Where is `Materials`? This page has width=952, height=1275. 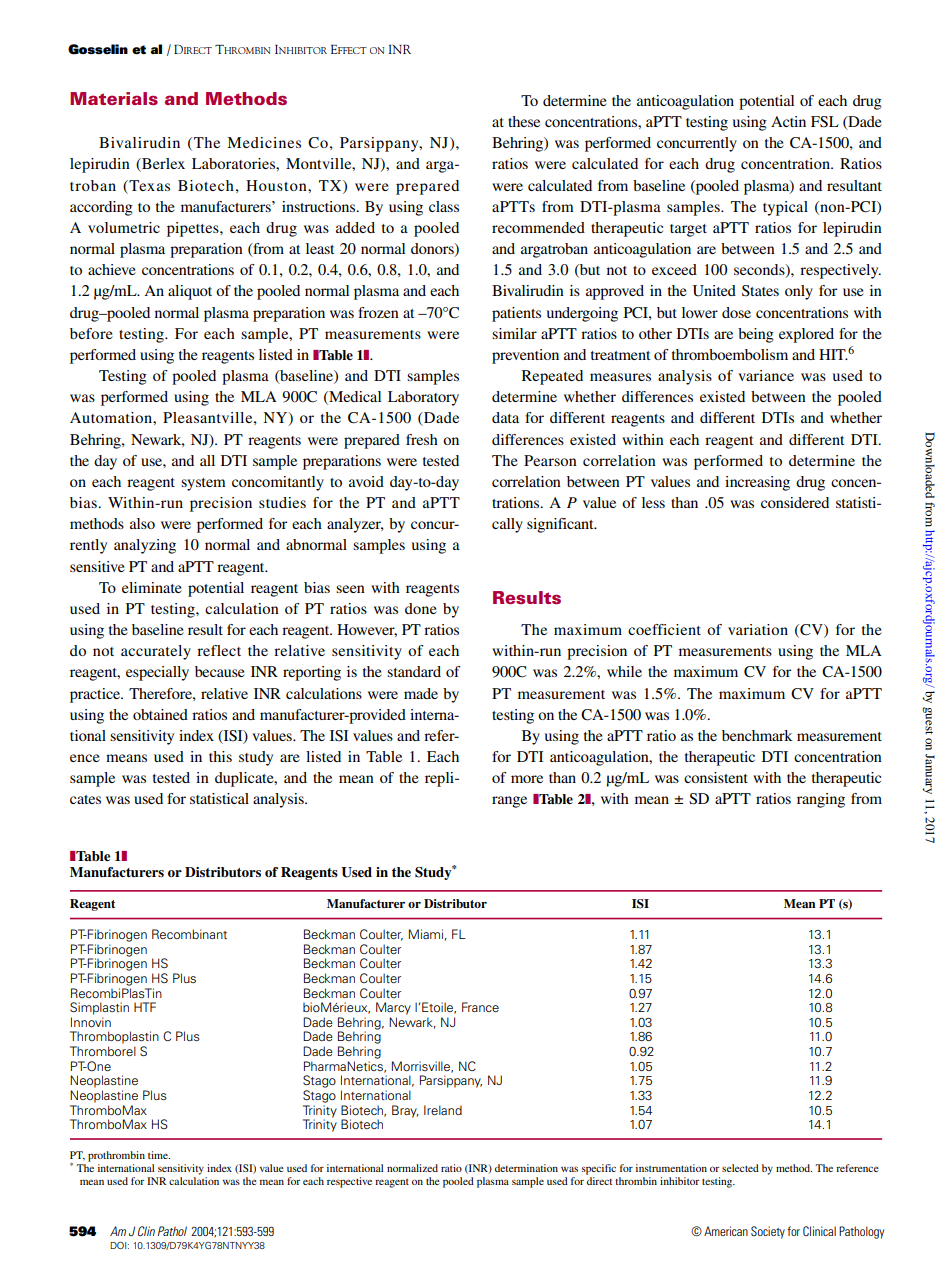 Materials is located at coordinates (114, 98).
